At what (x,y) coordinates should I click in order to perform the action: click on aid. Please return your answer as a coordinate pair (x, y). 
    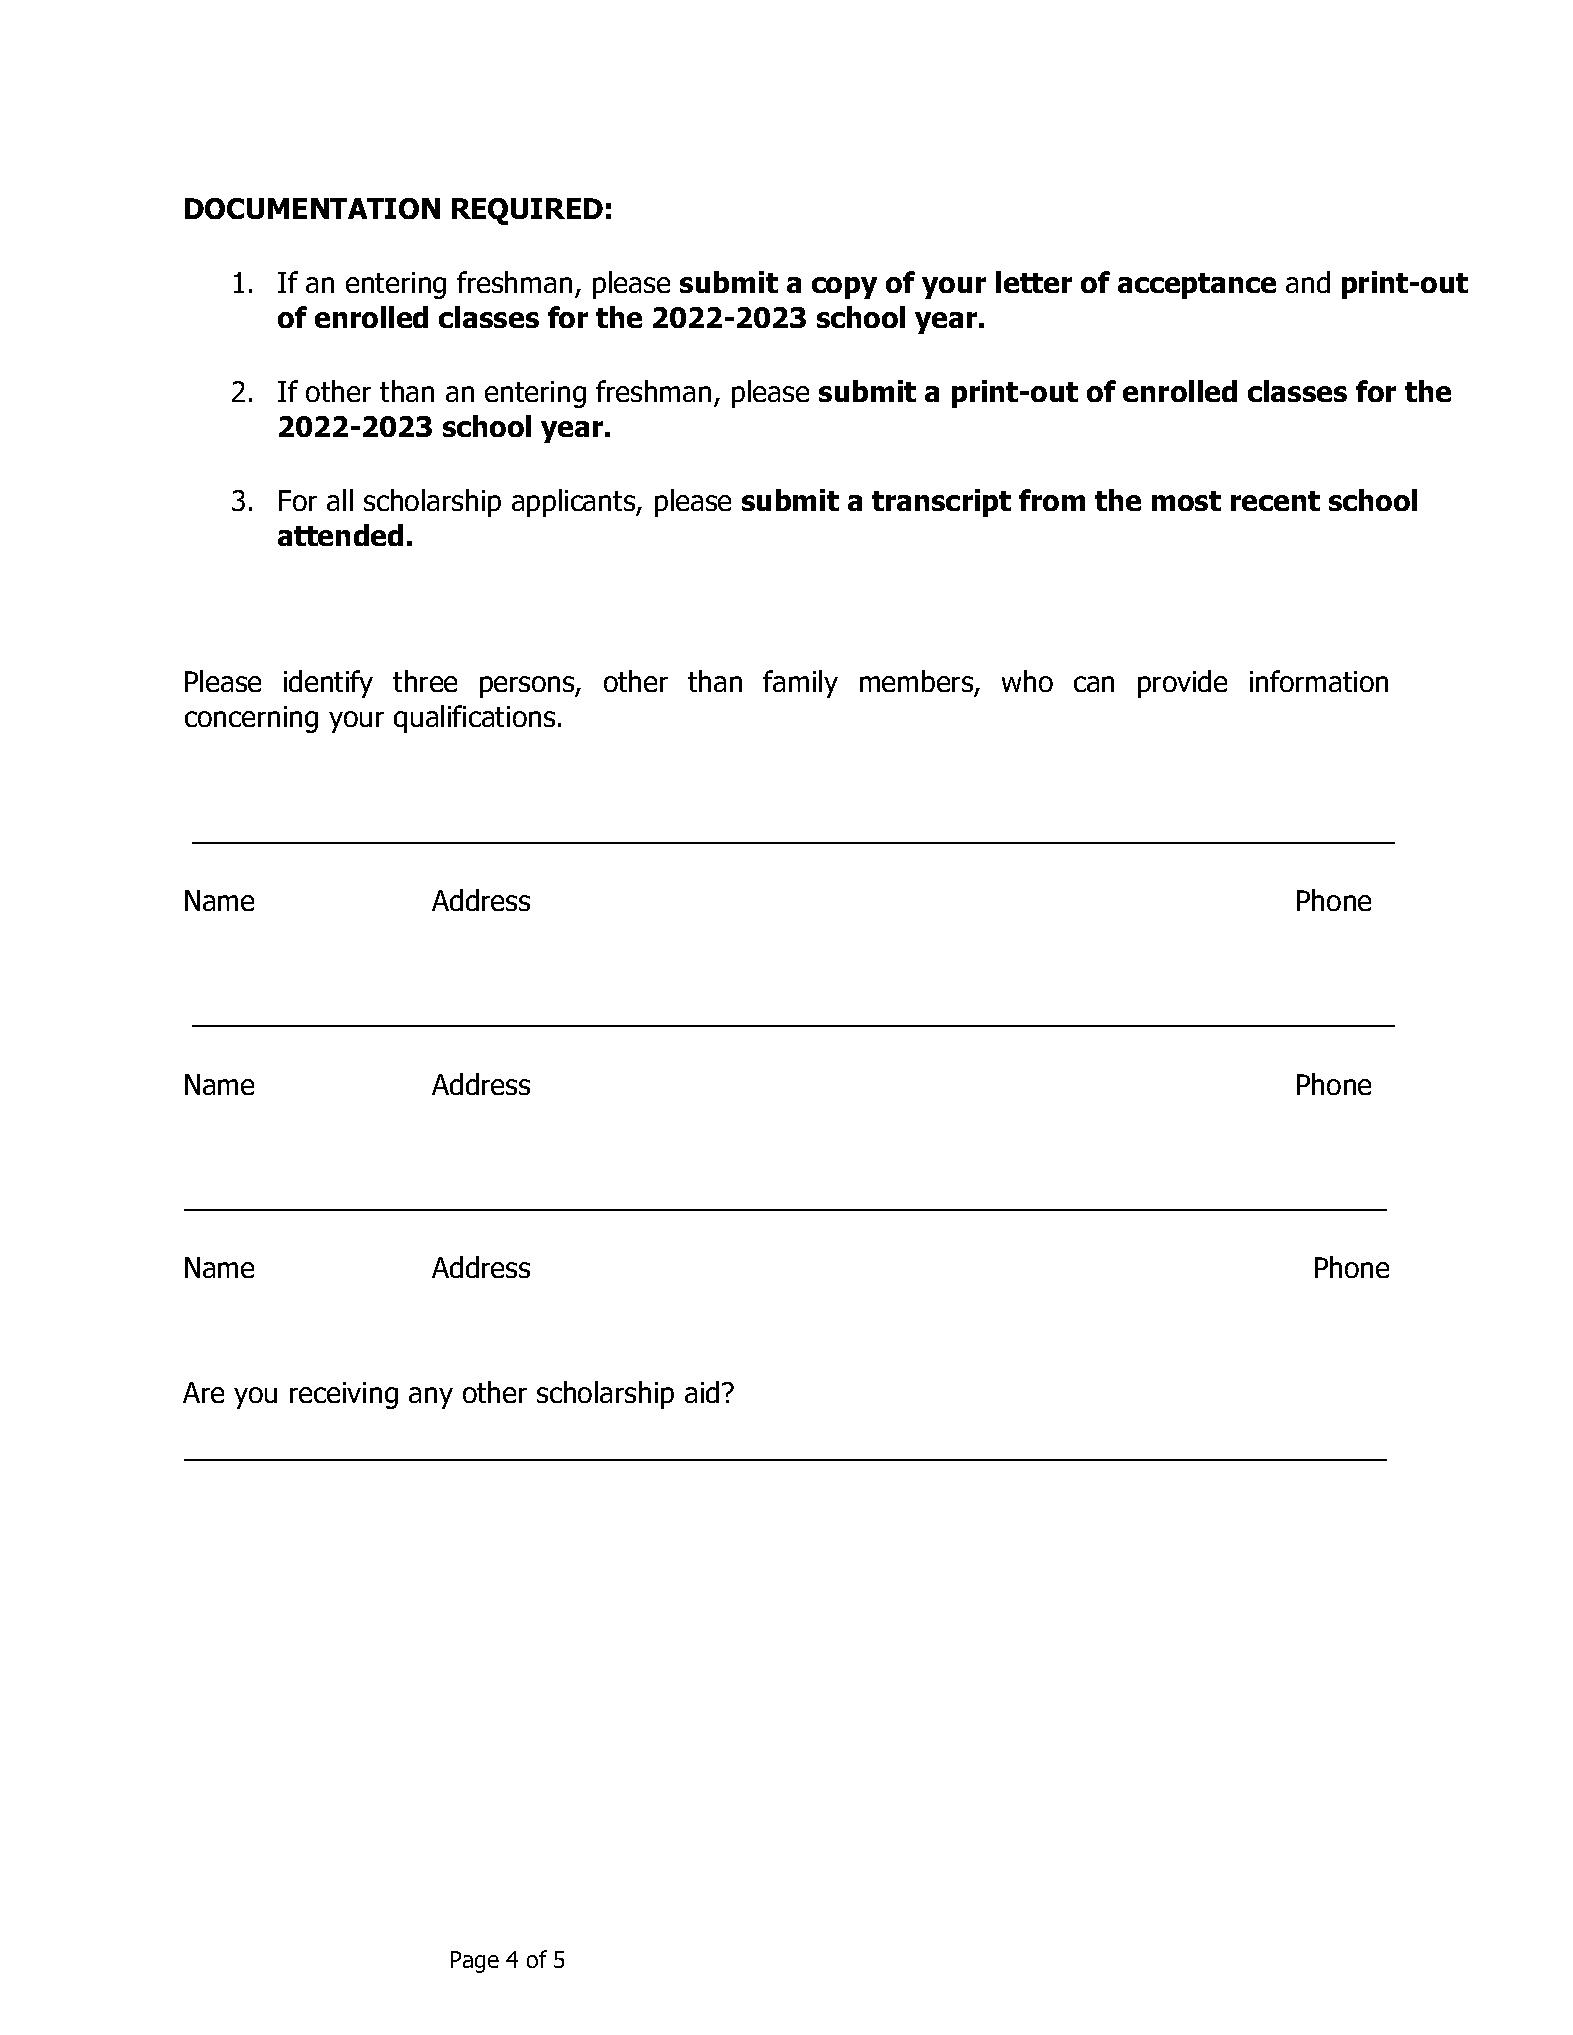
    Looking at the image, I should click on (702, 1392).
